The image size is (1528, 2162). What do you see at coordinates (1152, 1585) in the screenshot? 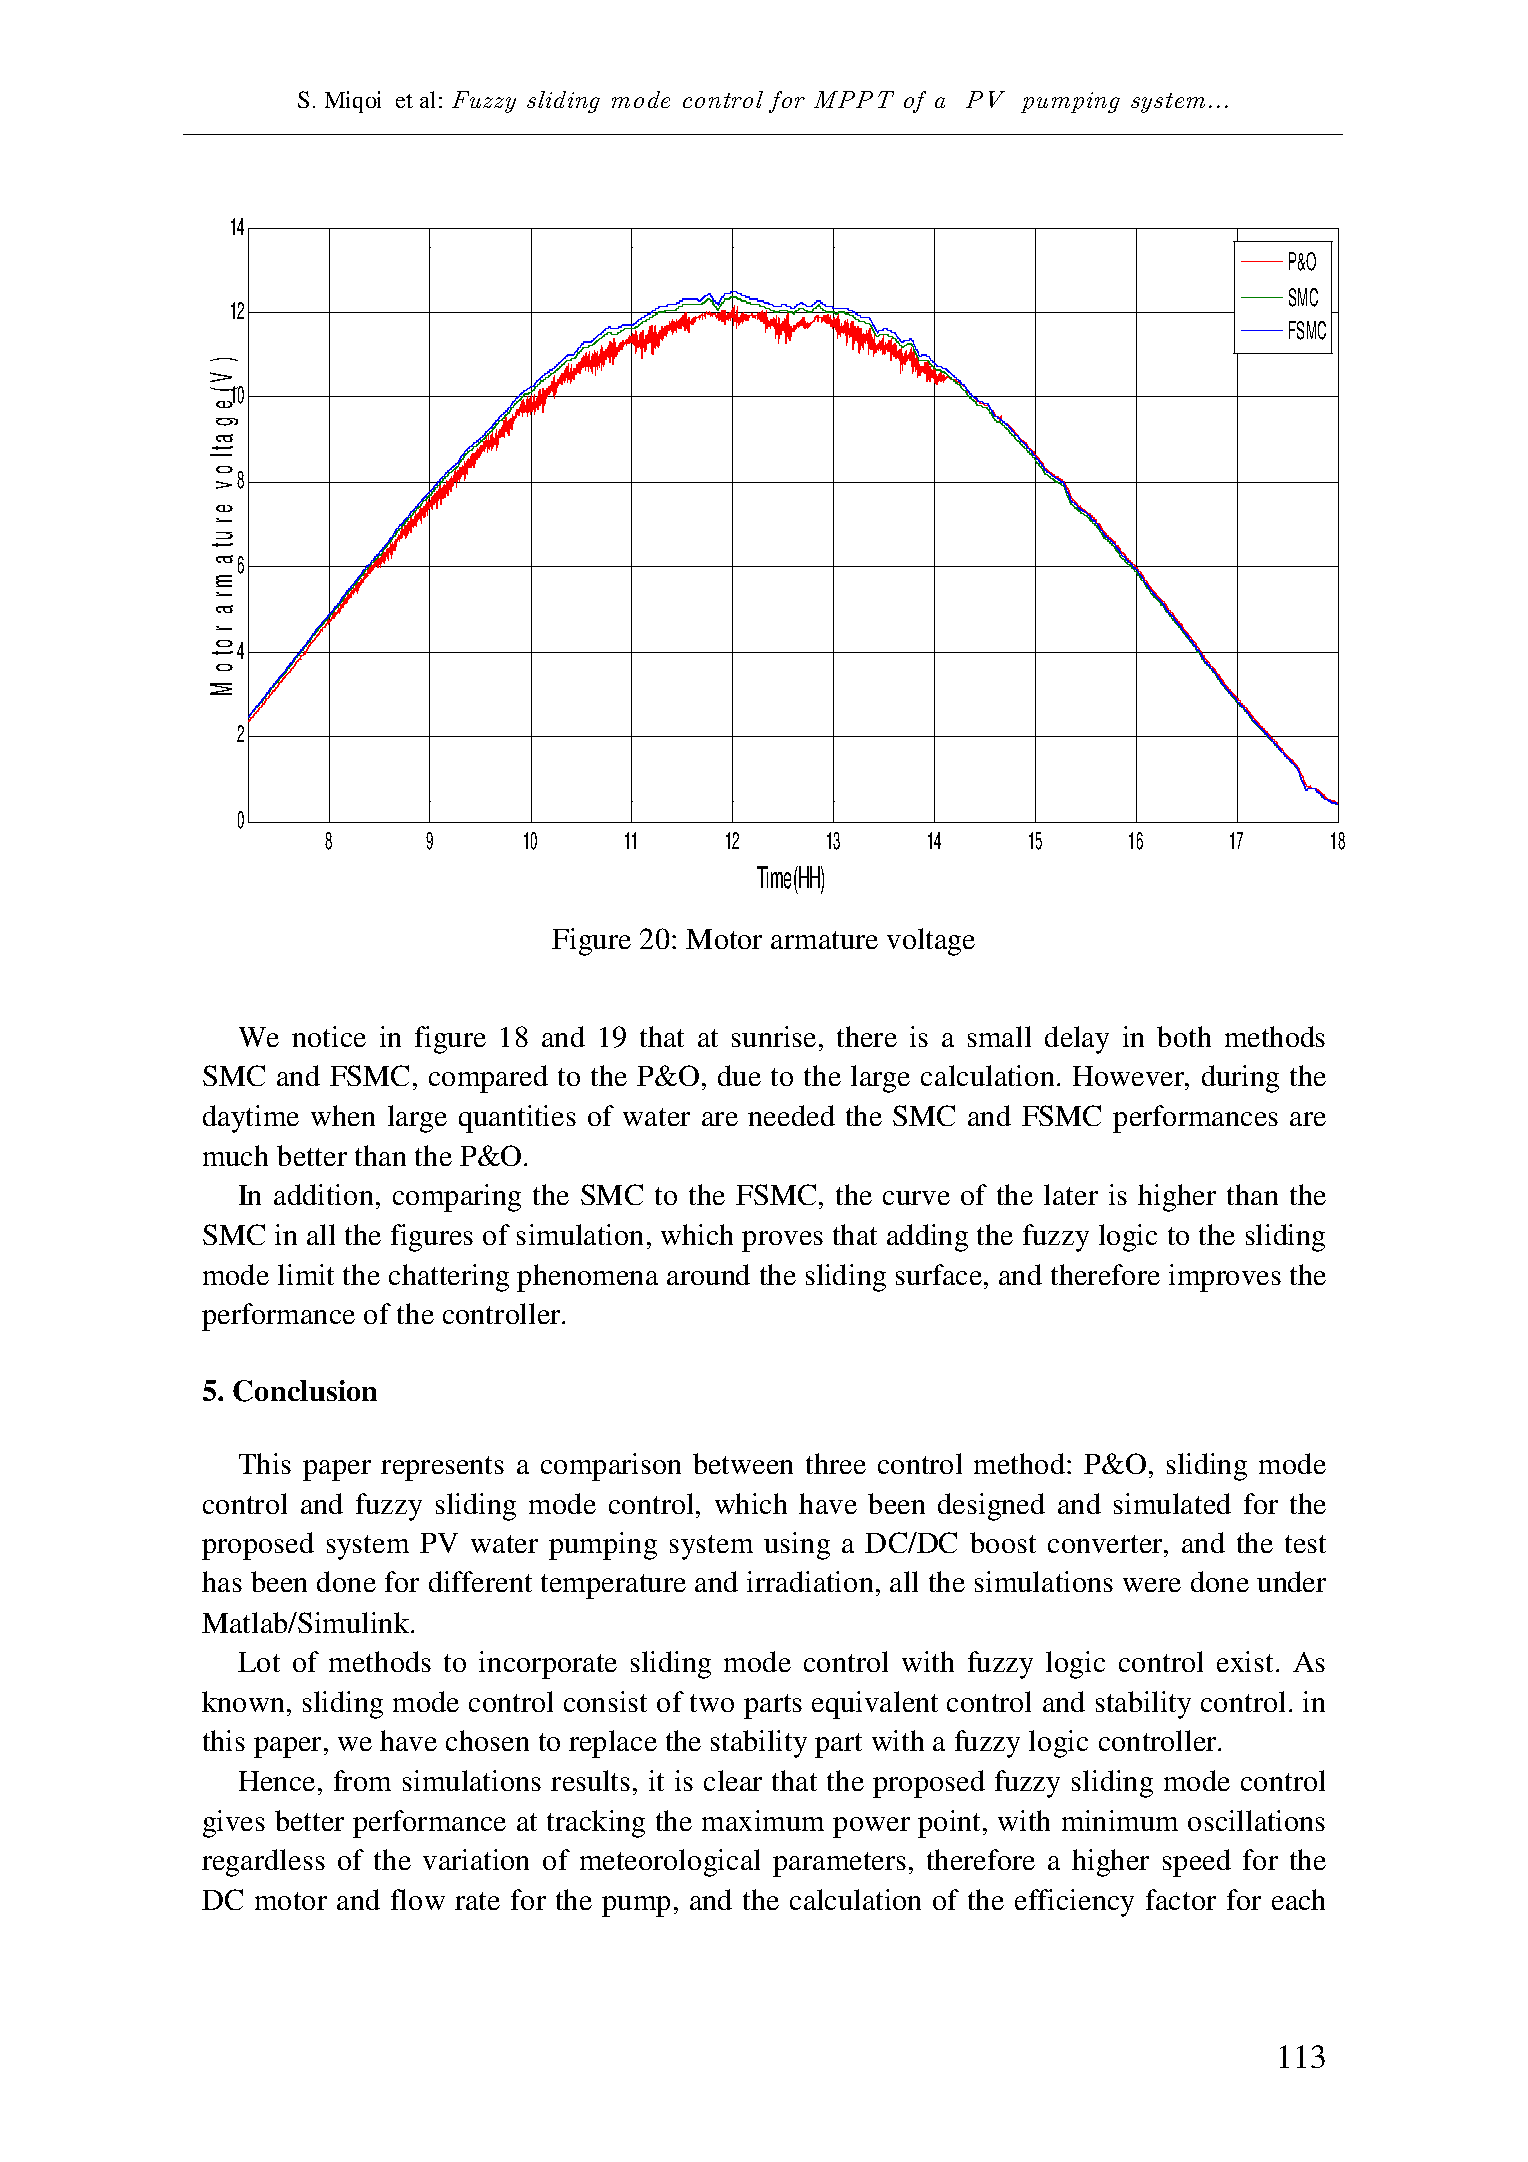
I see `were` at bounding box center [1152, 1585].
